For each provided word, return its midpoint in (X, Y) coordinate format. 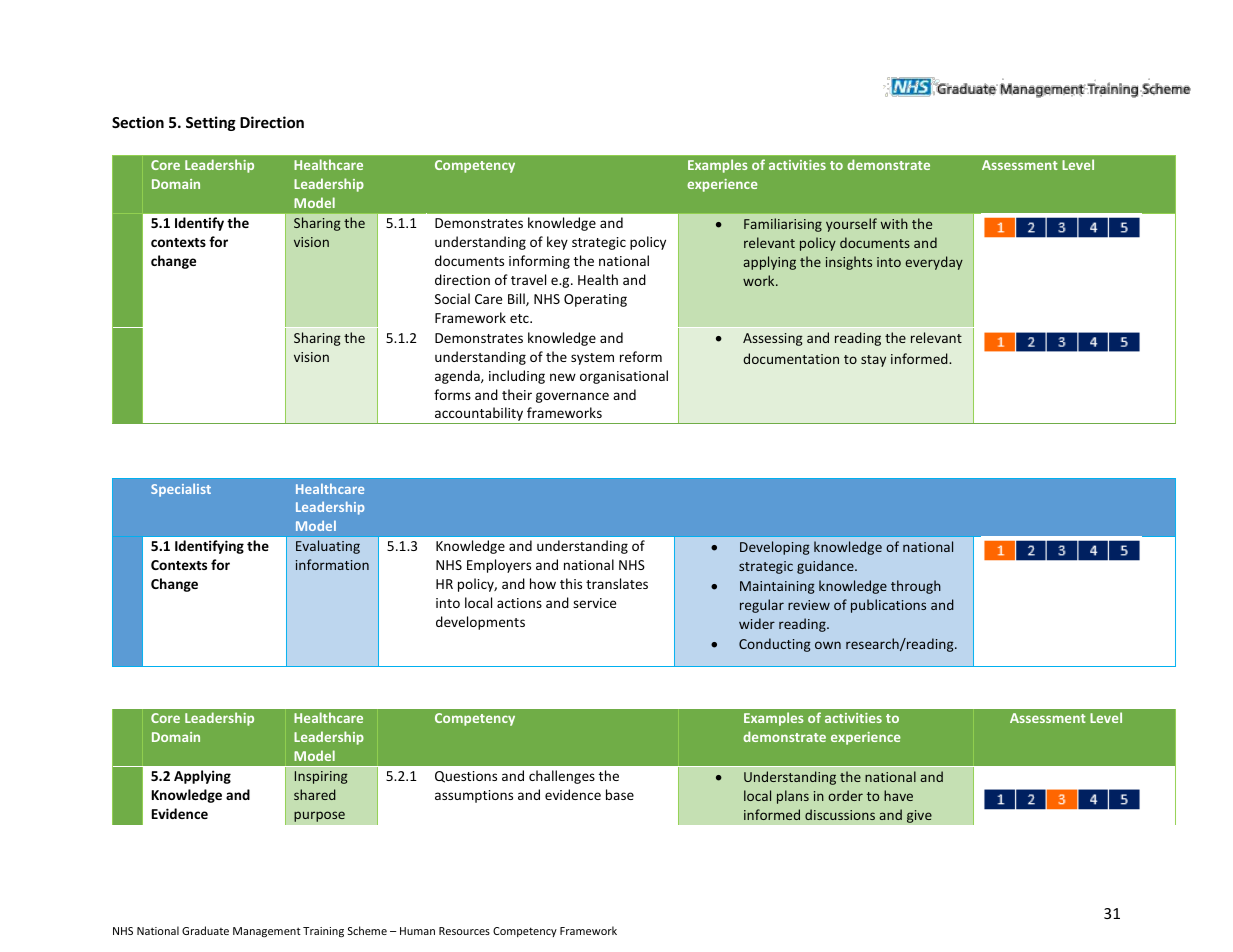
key (557, 243)
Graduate (205, 930)
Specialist (181, 490)
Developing (775, 548)
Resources (464, 931)
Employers (499, 566)
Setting (211, 123)
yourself (851, 225)
